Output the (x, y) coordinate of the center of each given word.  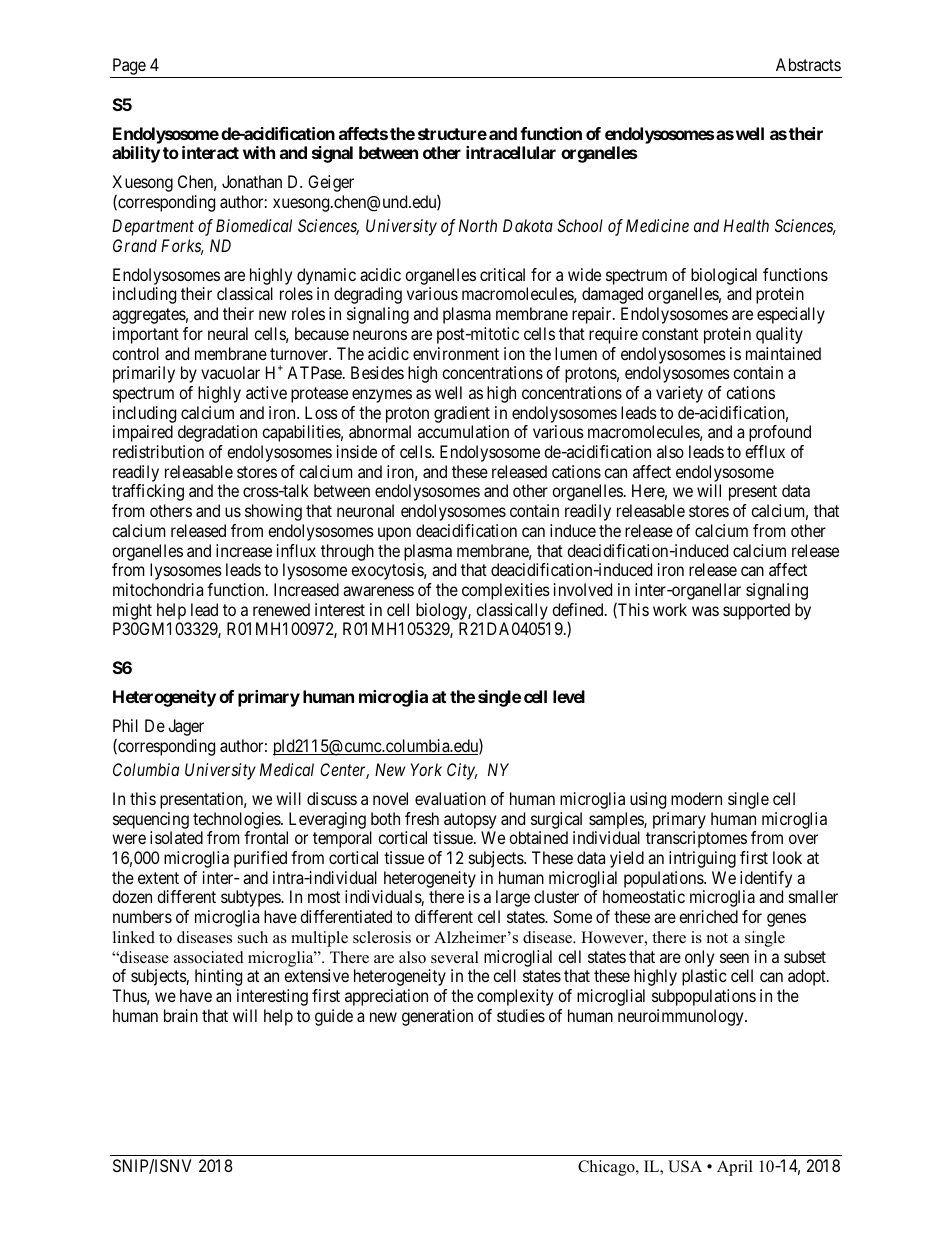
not (717, 938)
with (259, 152)
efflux (765, 451)
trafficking (148, 492)
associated (209, 957)
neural (228, 333)
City (462, 771)
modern (696, 798)
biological (724, 278)
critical (502, 274)
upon (394, 534)
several (455, 957)
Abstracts (808, 64)
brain (181, 1015)
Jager (186, 727)
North (478, 225)
